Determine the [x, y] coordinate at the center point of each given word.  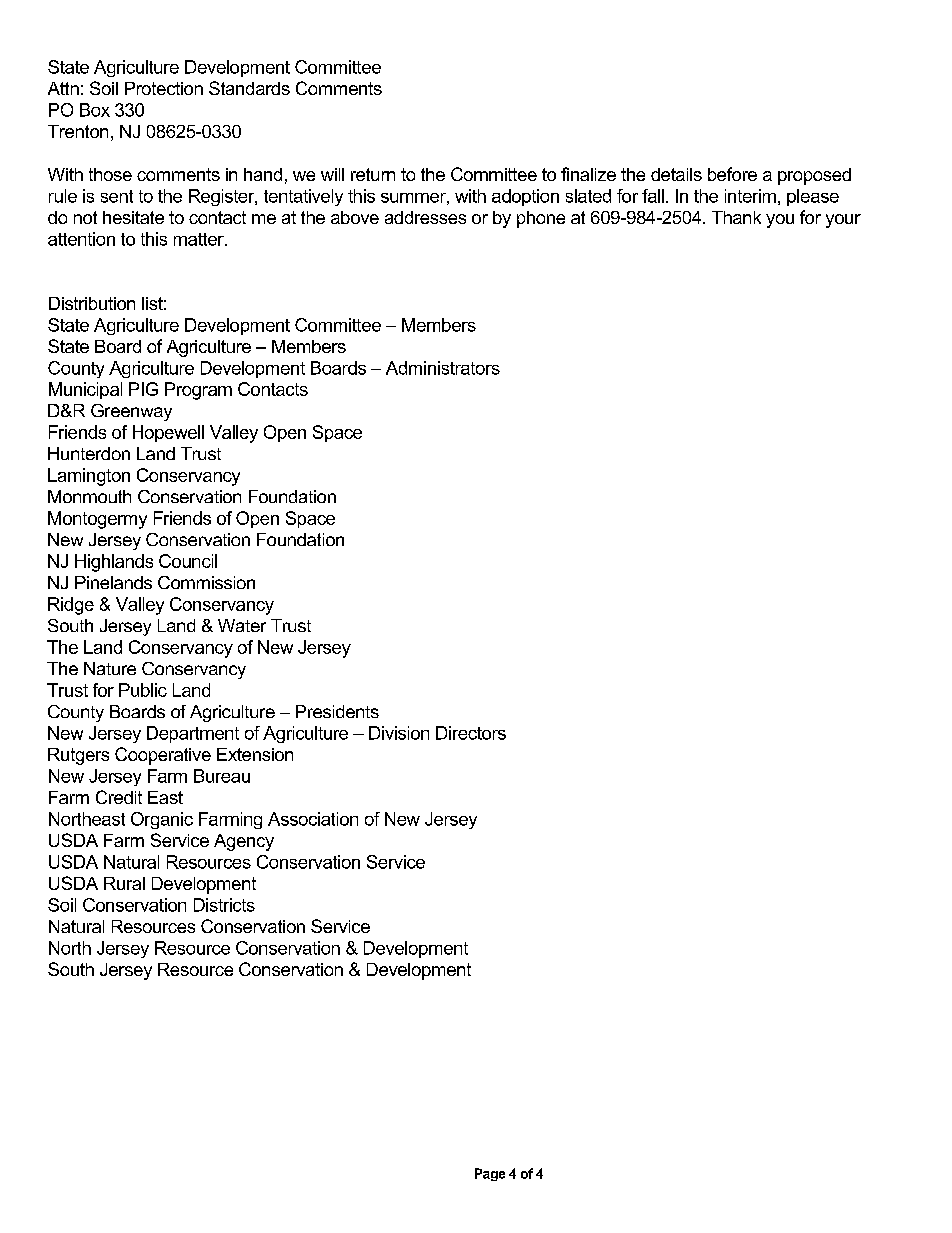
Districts [224, 905]
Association [313, 819]
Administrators [443, 368]
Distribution [92, 303]
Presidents [337, 711]
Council [188, 561]
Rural [124, 883]
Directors [471, 733]
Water [242, 625]
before [732, 174]
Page [490, 1174]
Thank [736, 217]
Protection [164, 88]
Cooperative [163, 756]
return [373, 174]
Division [399, 733]
